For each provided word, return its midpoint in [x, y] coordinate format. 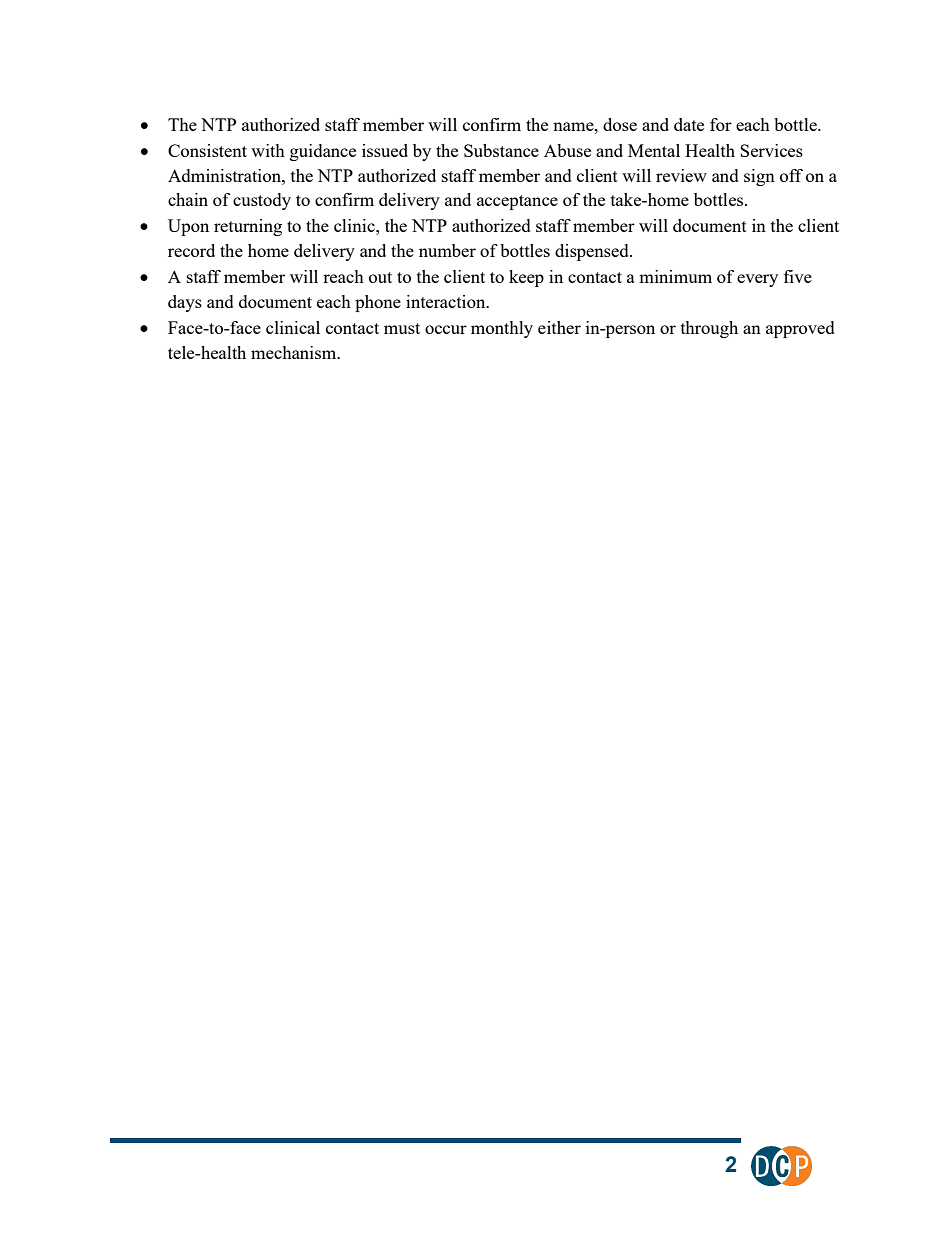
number [447, 250]
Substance [501, 150]
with [268, 150]
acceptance [517, 202]
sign [759, 177]
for [721, 124]
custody [262, 201]
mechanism [295, 352]
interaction [447, 301]
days [185, 303]
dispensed [593, 252]
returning [248, 227]
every [757, 280]
